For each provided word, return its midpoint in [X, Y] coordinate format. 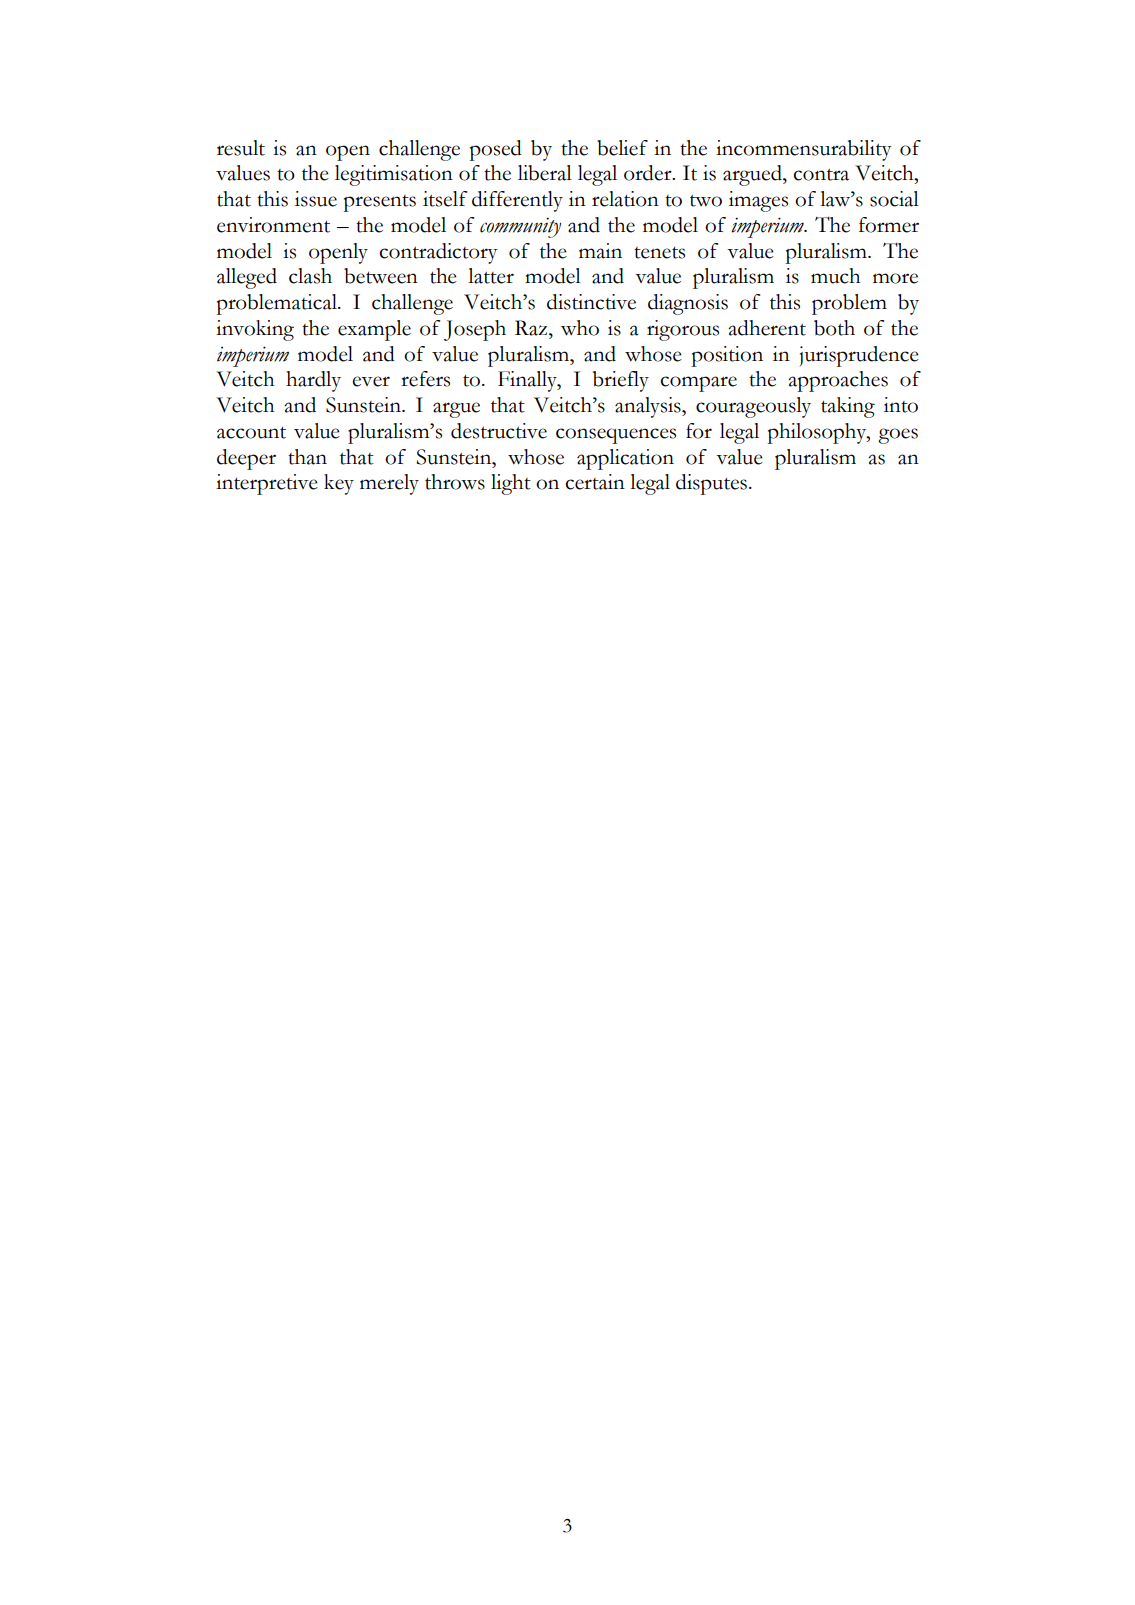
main [600, 251]
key [339, 484]
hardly [313, 381]
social [894, 199]
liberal [545, 173]
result [241, 148]
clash [310, 276]
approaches [838, 381]
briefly [621, 381]
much [835, 276]
